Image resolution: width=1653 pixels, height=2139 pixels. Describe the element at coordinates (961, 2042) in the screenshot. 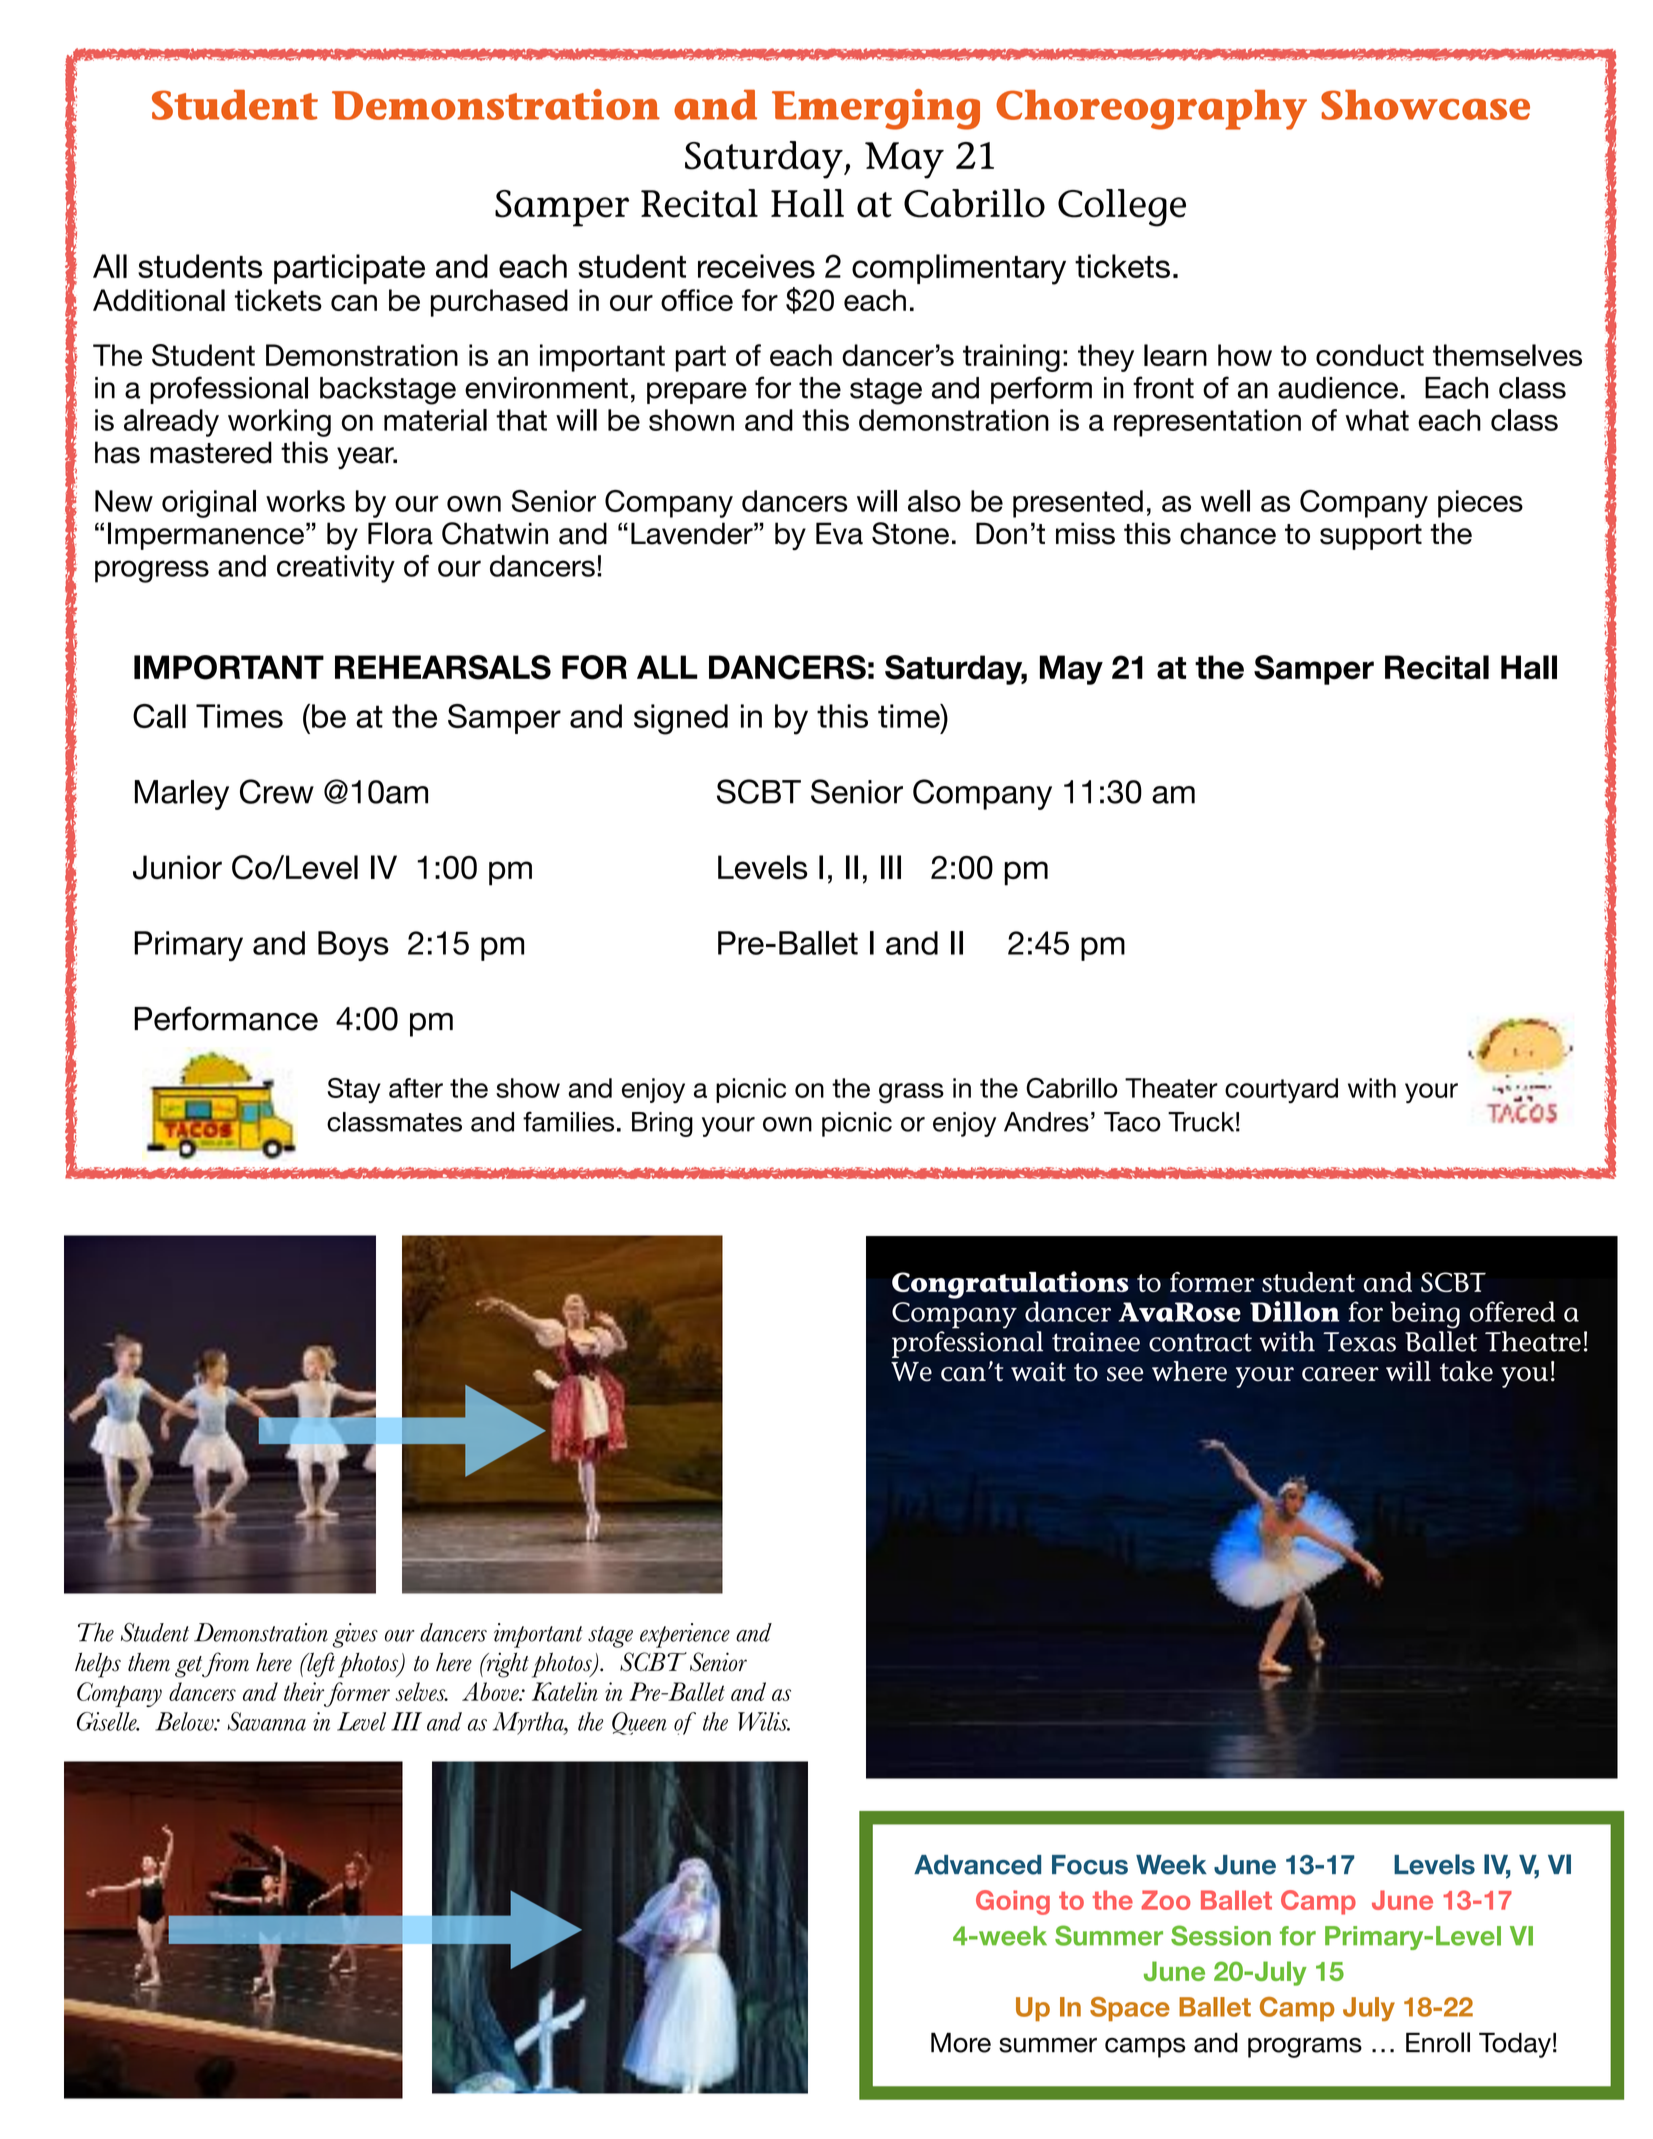

I see `More` at that location.
